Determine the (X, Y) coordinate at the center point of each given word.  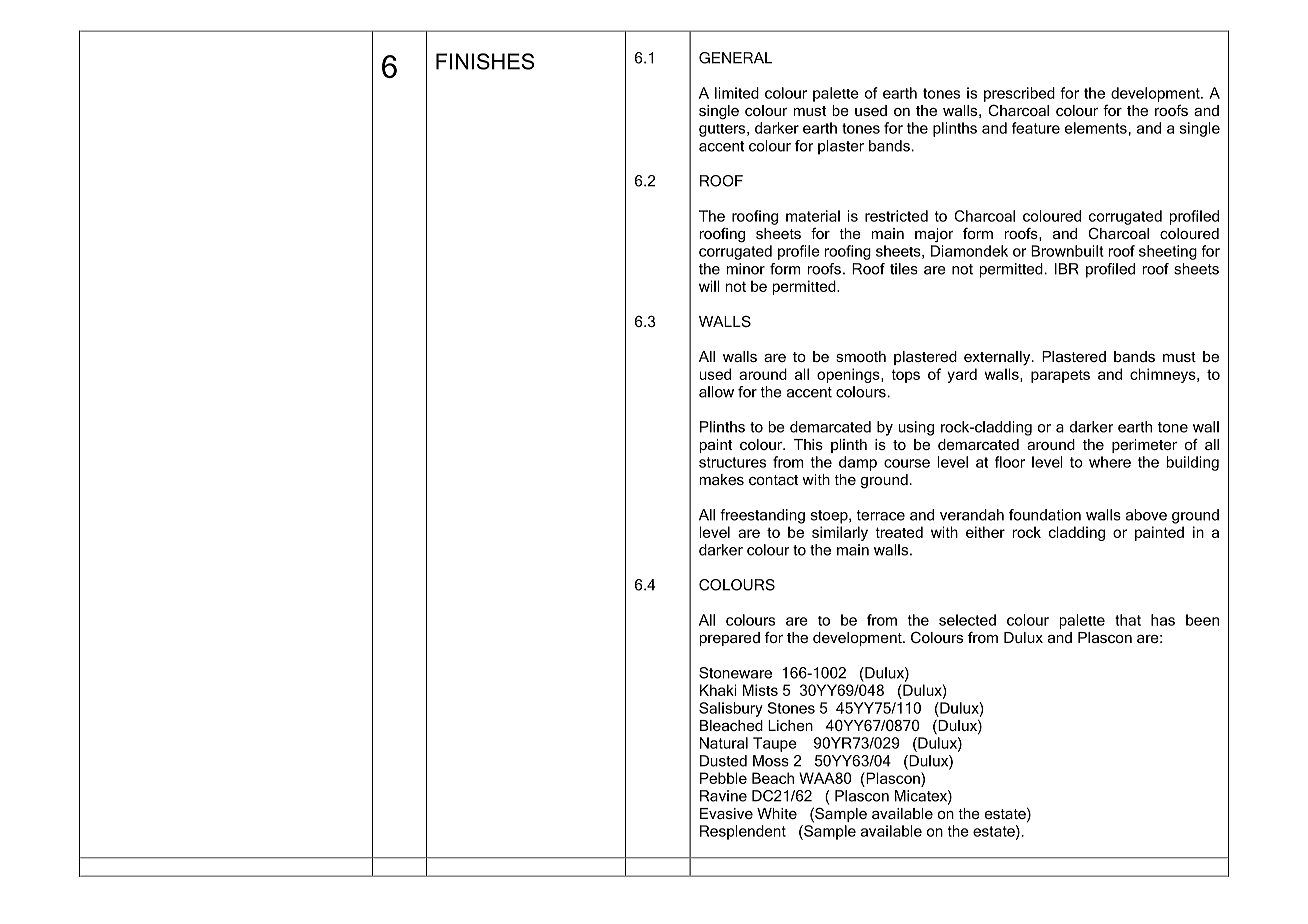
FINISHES (485, 61)
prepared (730, 639)
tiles (904, 269)
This (808, 444)
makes (721, 479)
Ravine (723, 796)
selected (967, 620)
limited (737, 93)
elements (1096, 128)
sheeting (1168, 252)
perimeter (1144, 446)
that (1128, 620)
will (709, 286)
